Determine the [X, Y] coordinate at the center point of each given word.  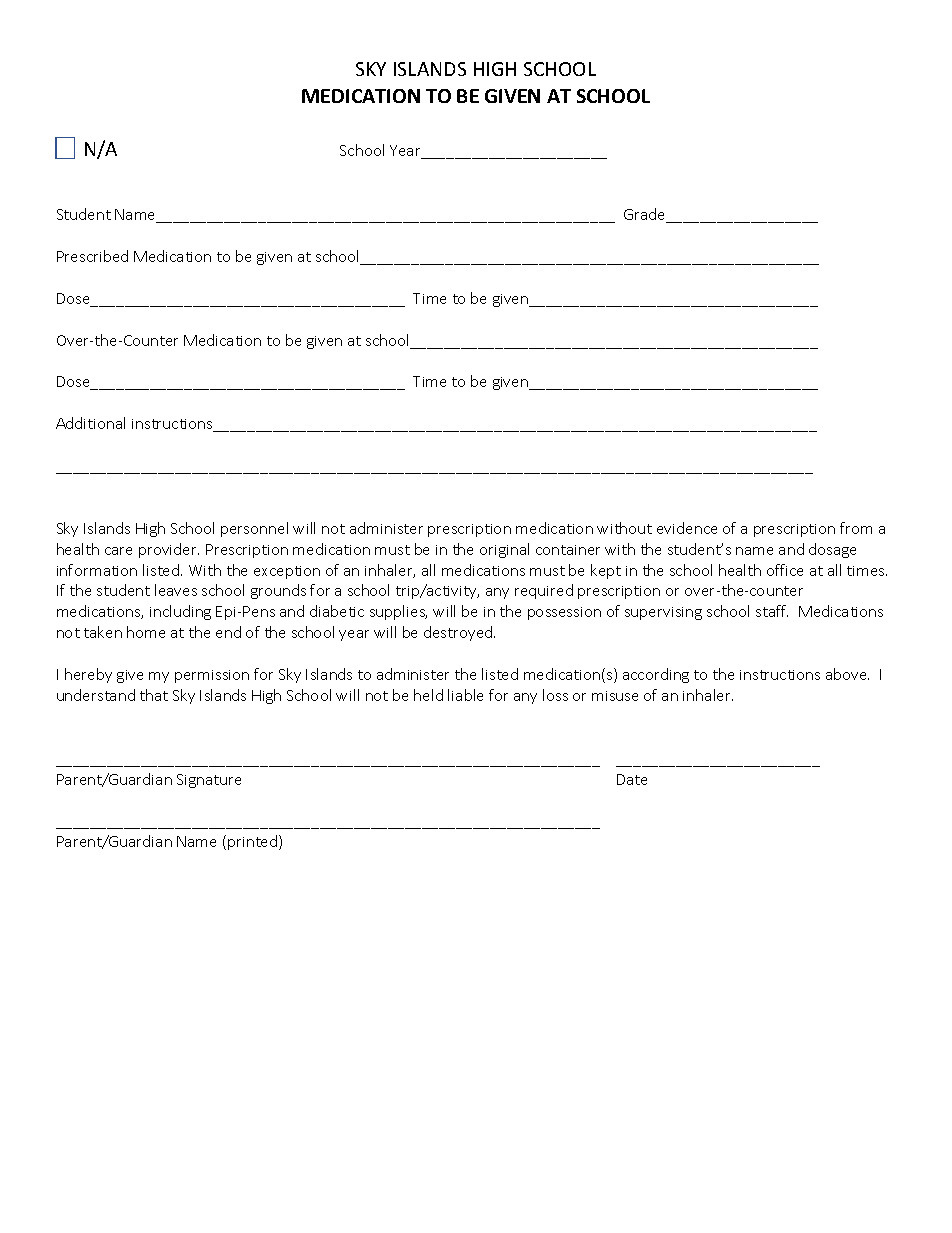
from [856, 528]
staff [772, 611]
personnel [254, 529]
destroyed [459, 633]
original [504, 550]
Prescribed [92, 256]
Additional [90, 423]
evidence [687, 528]
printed [254, 842]
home [146, 632]
